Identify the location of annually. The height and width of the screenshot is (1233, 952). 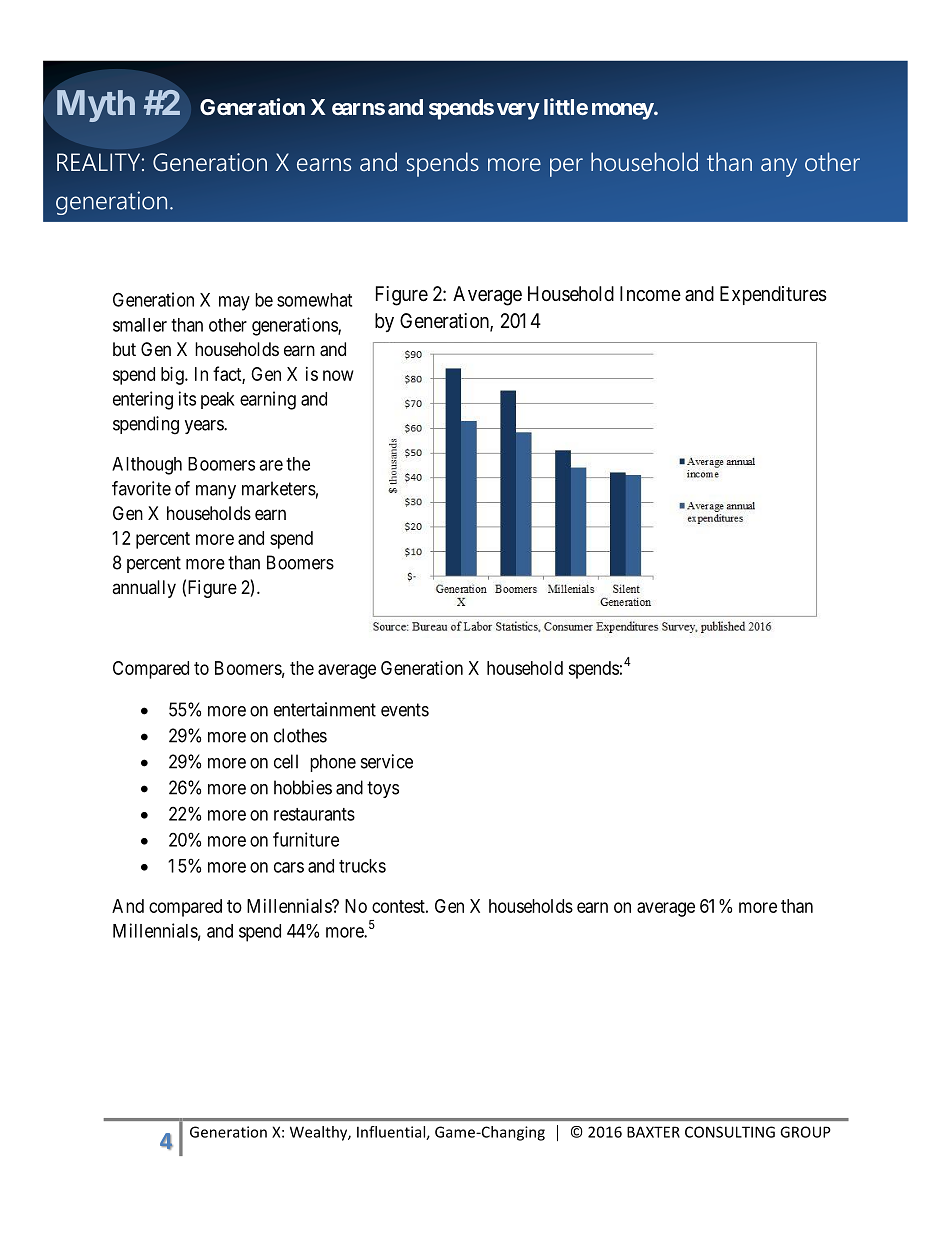
(144, 589).
